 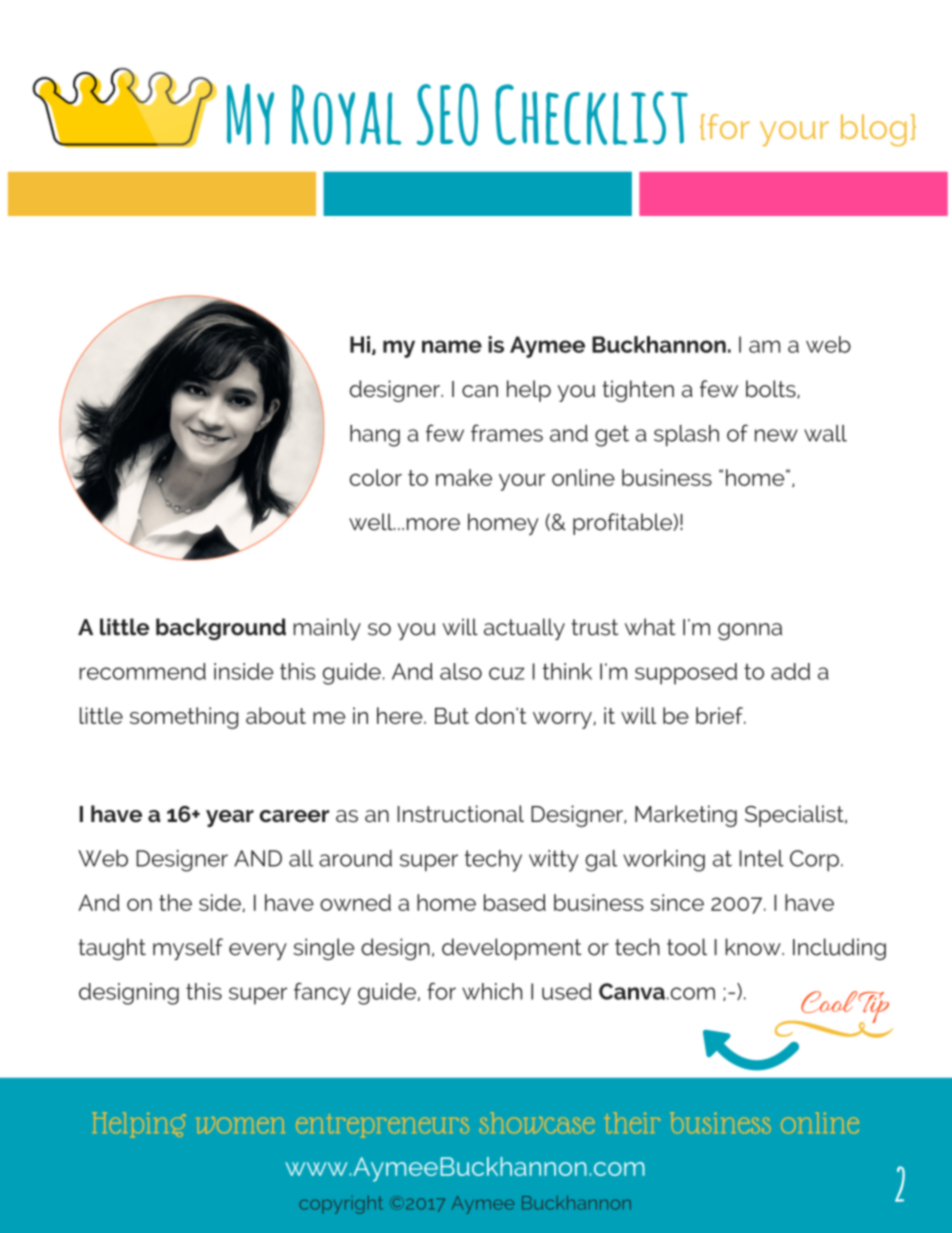 What do you see at coordinates (376, 477) in the document?
I see `color` at bounding box center [376, 477].
